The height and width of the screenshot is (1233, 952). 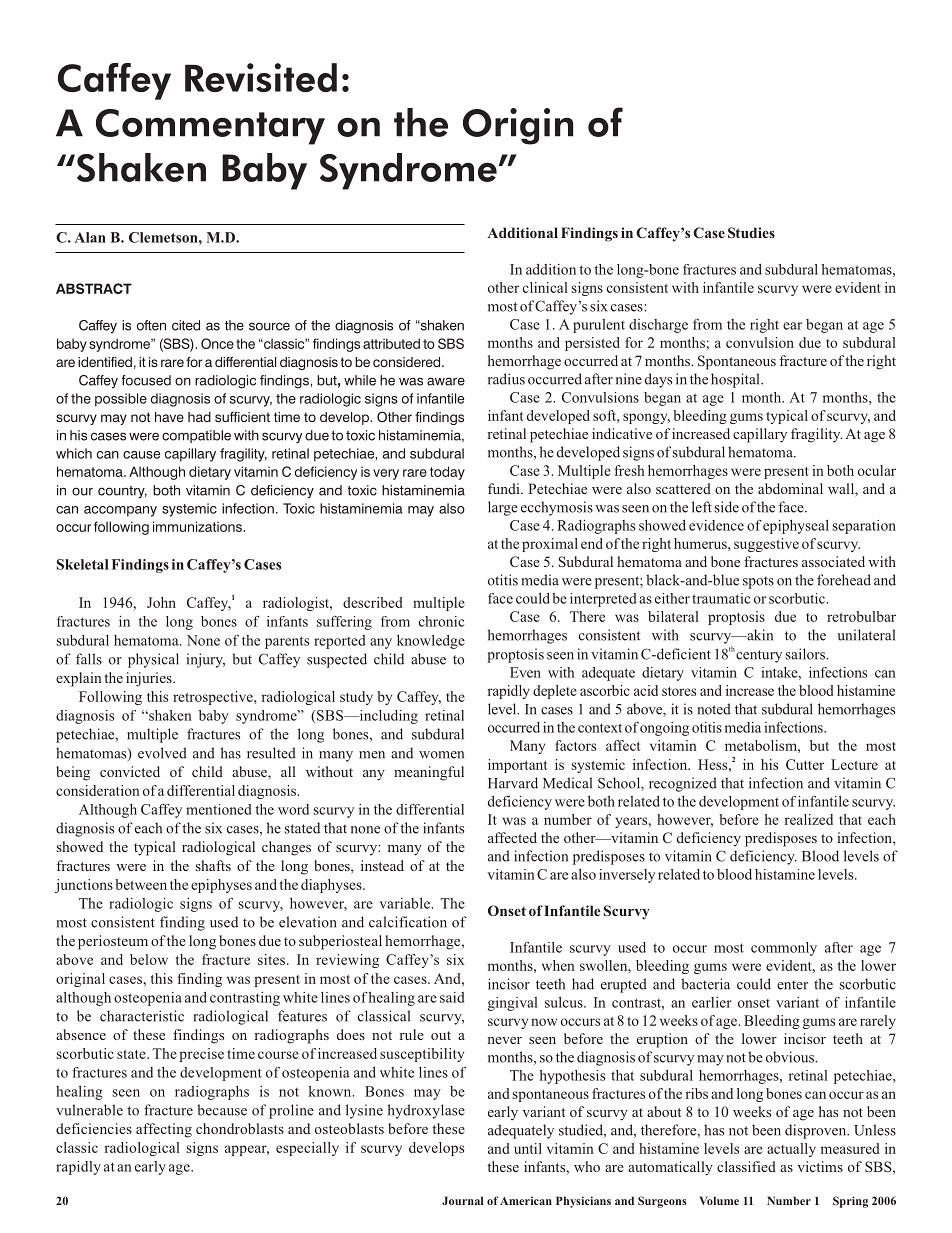 What do you see at coordinates (791, 1150) in the screenshot?
I see `actually` at bounding box center [791, 1150].
